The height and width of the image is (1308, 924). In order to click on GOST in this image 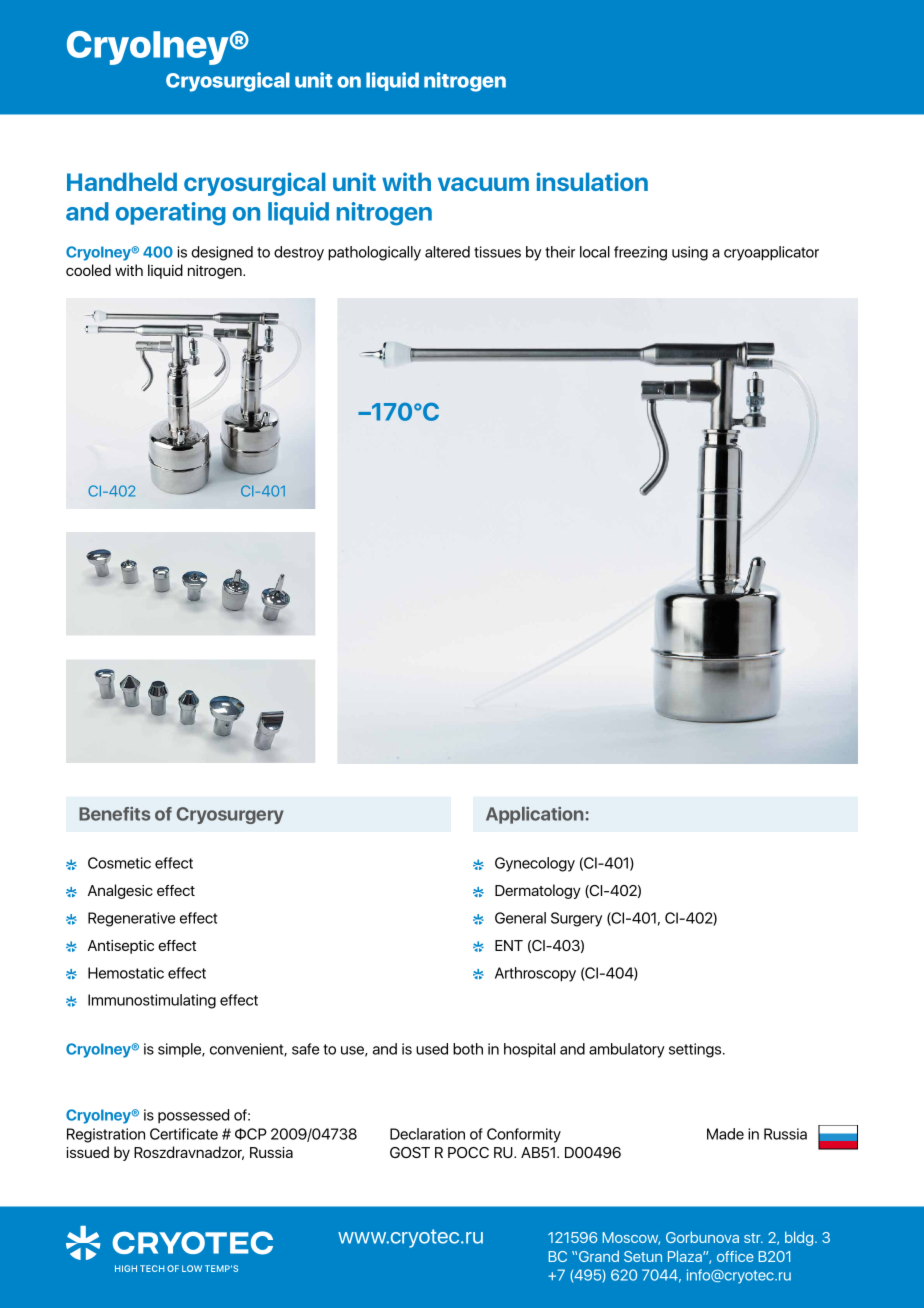, I will do `click(410, 1152)`.
